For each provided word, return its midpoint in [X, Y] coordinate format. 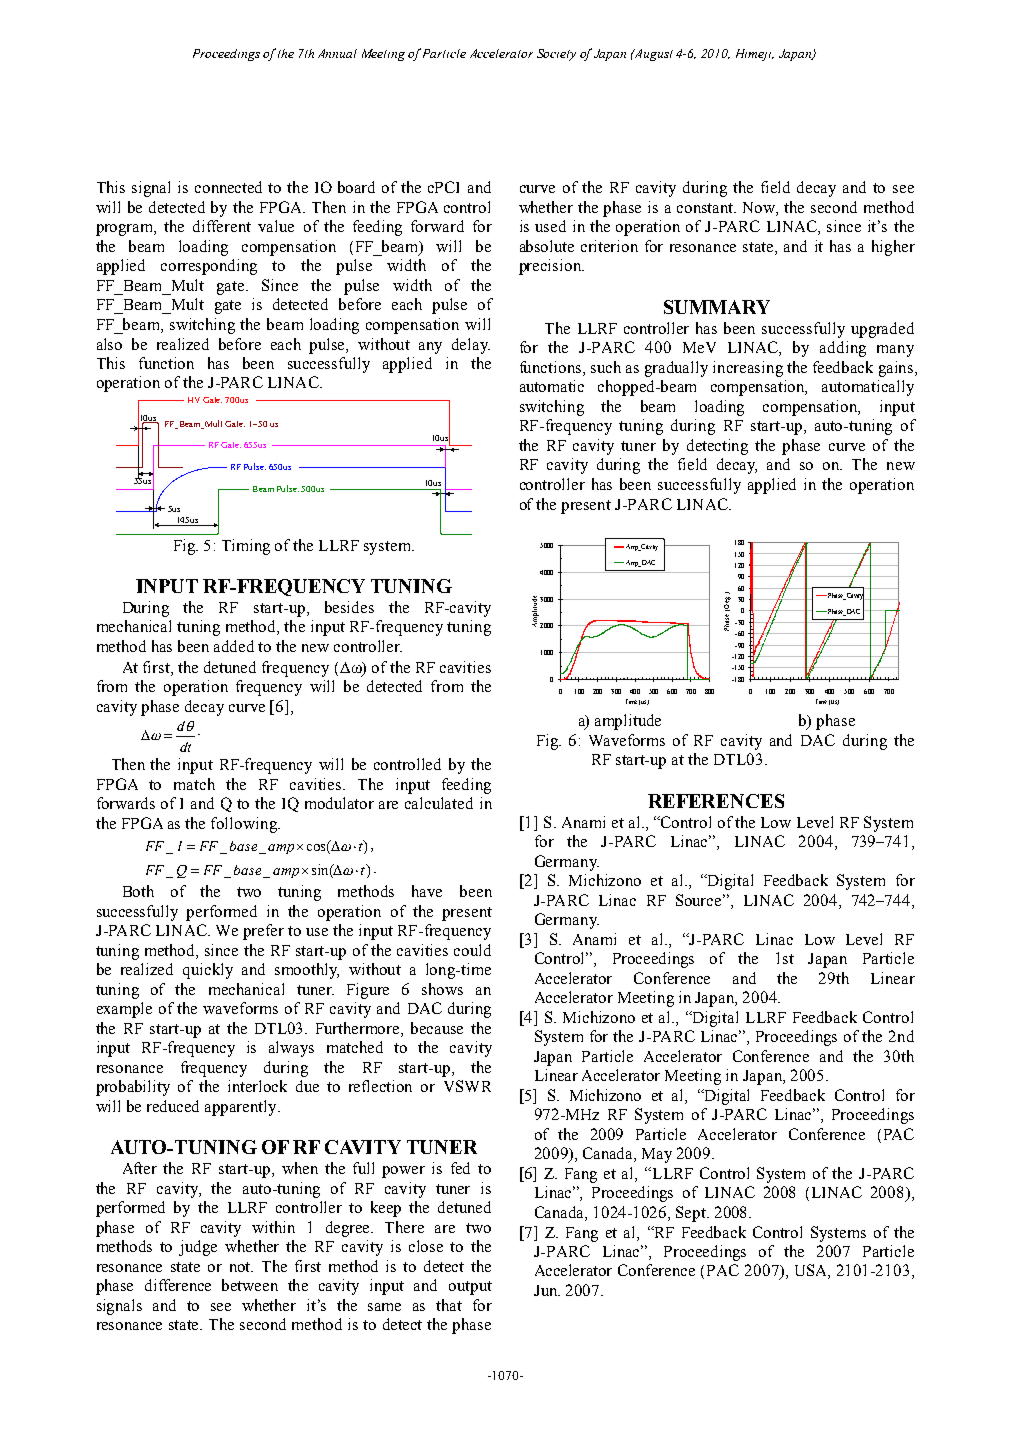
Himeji [755, 55]
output [470, 1288]
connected [228, 187]
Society [556, 55]
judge [198, 1248]
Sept [692, 1214]
